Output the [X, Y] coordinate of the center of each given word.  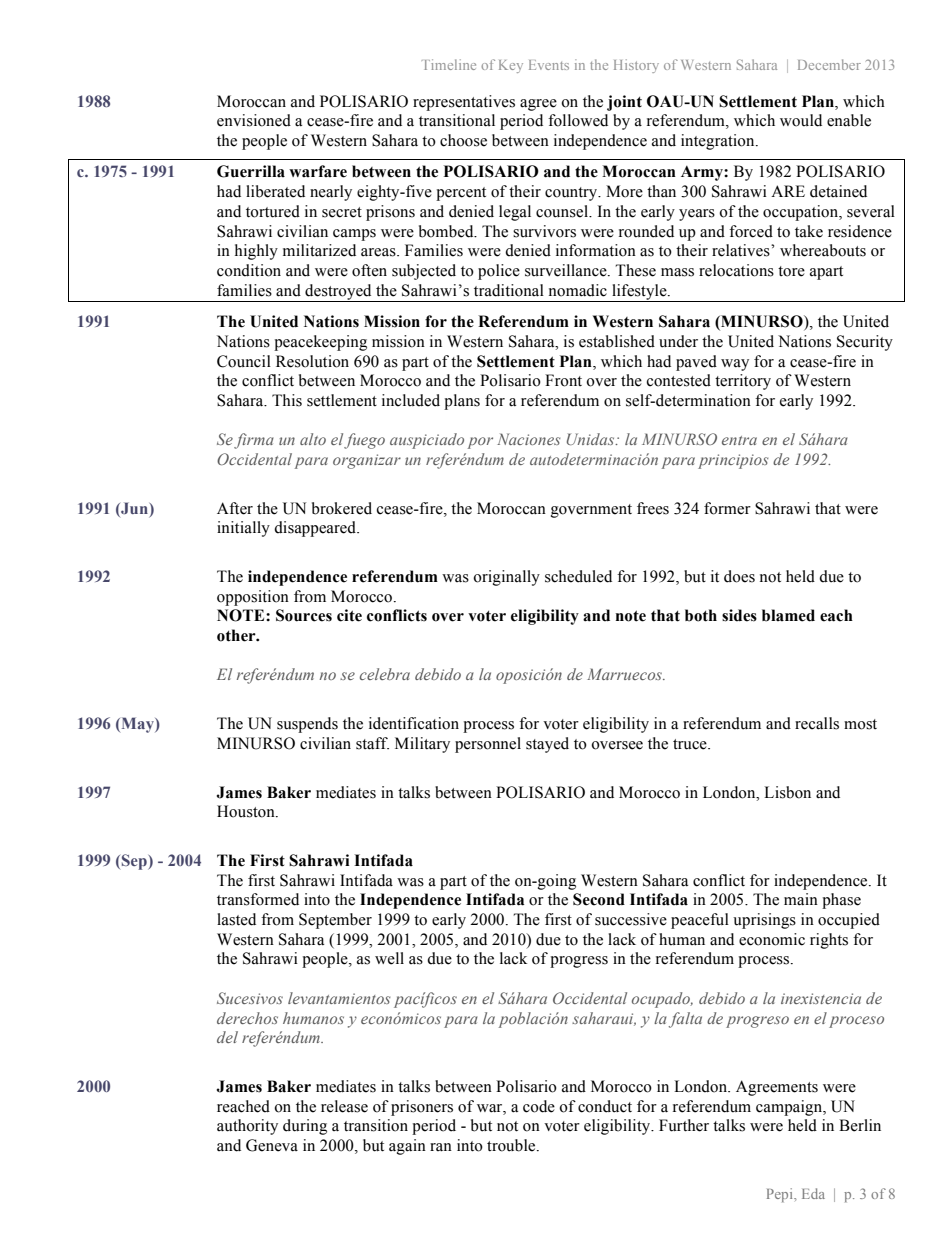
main [801, 899]
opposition [253, 598]
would [801, 120]
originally [506, 578]
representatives [464, 103]
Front [563, 380]
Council [244, 361]
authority [247, 1127]
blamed [788, 615]
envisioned [254, 120]
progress [579, 962]
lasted [236, 919]
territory [743, 382]
